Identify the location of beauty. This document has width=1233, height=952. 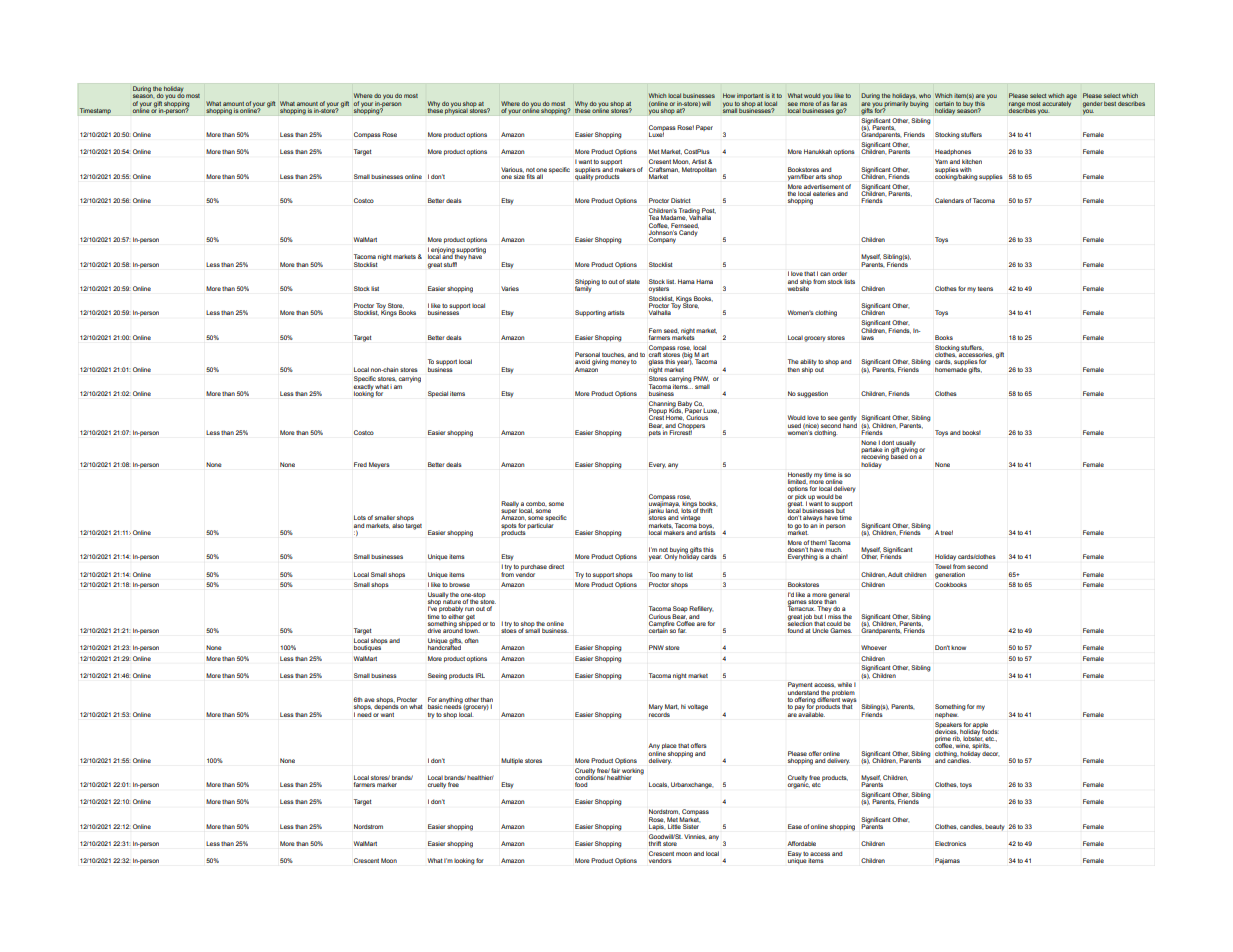
(995, 827).
